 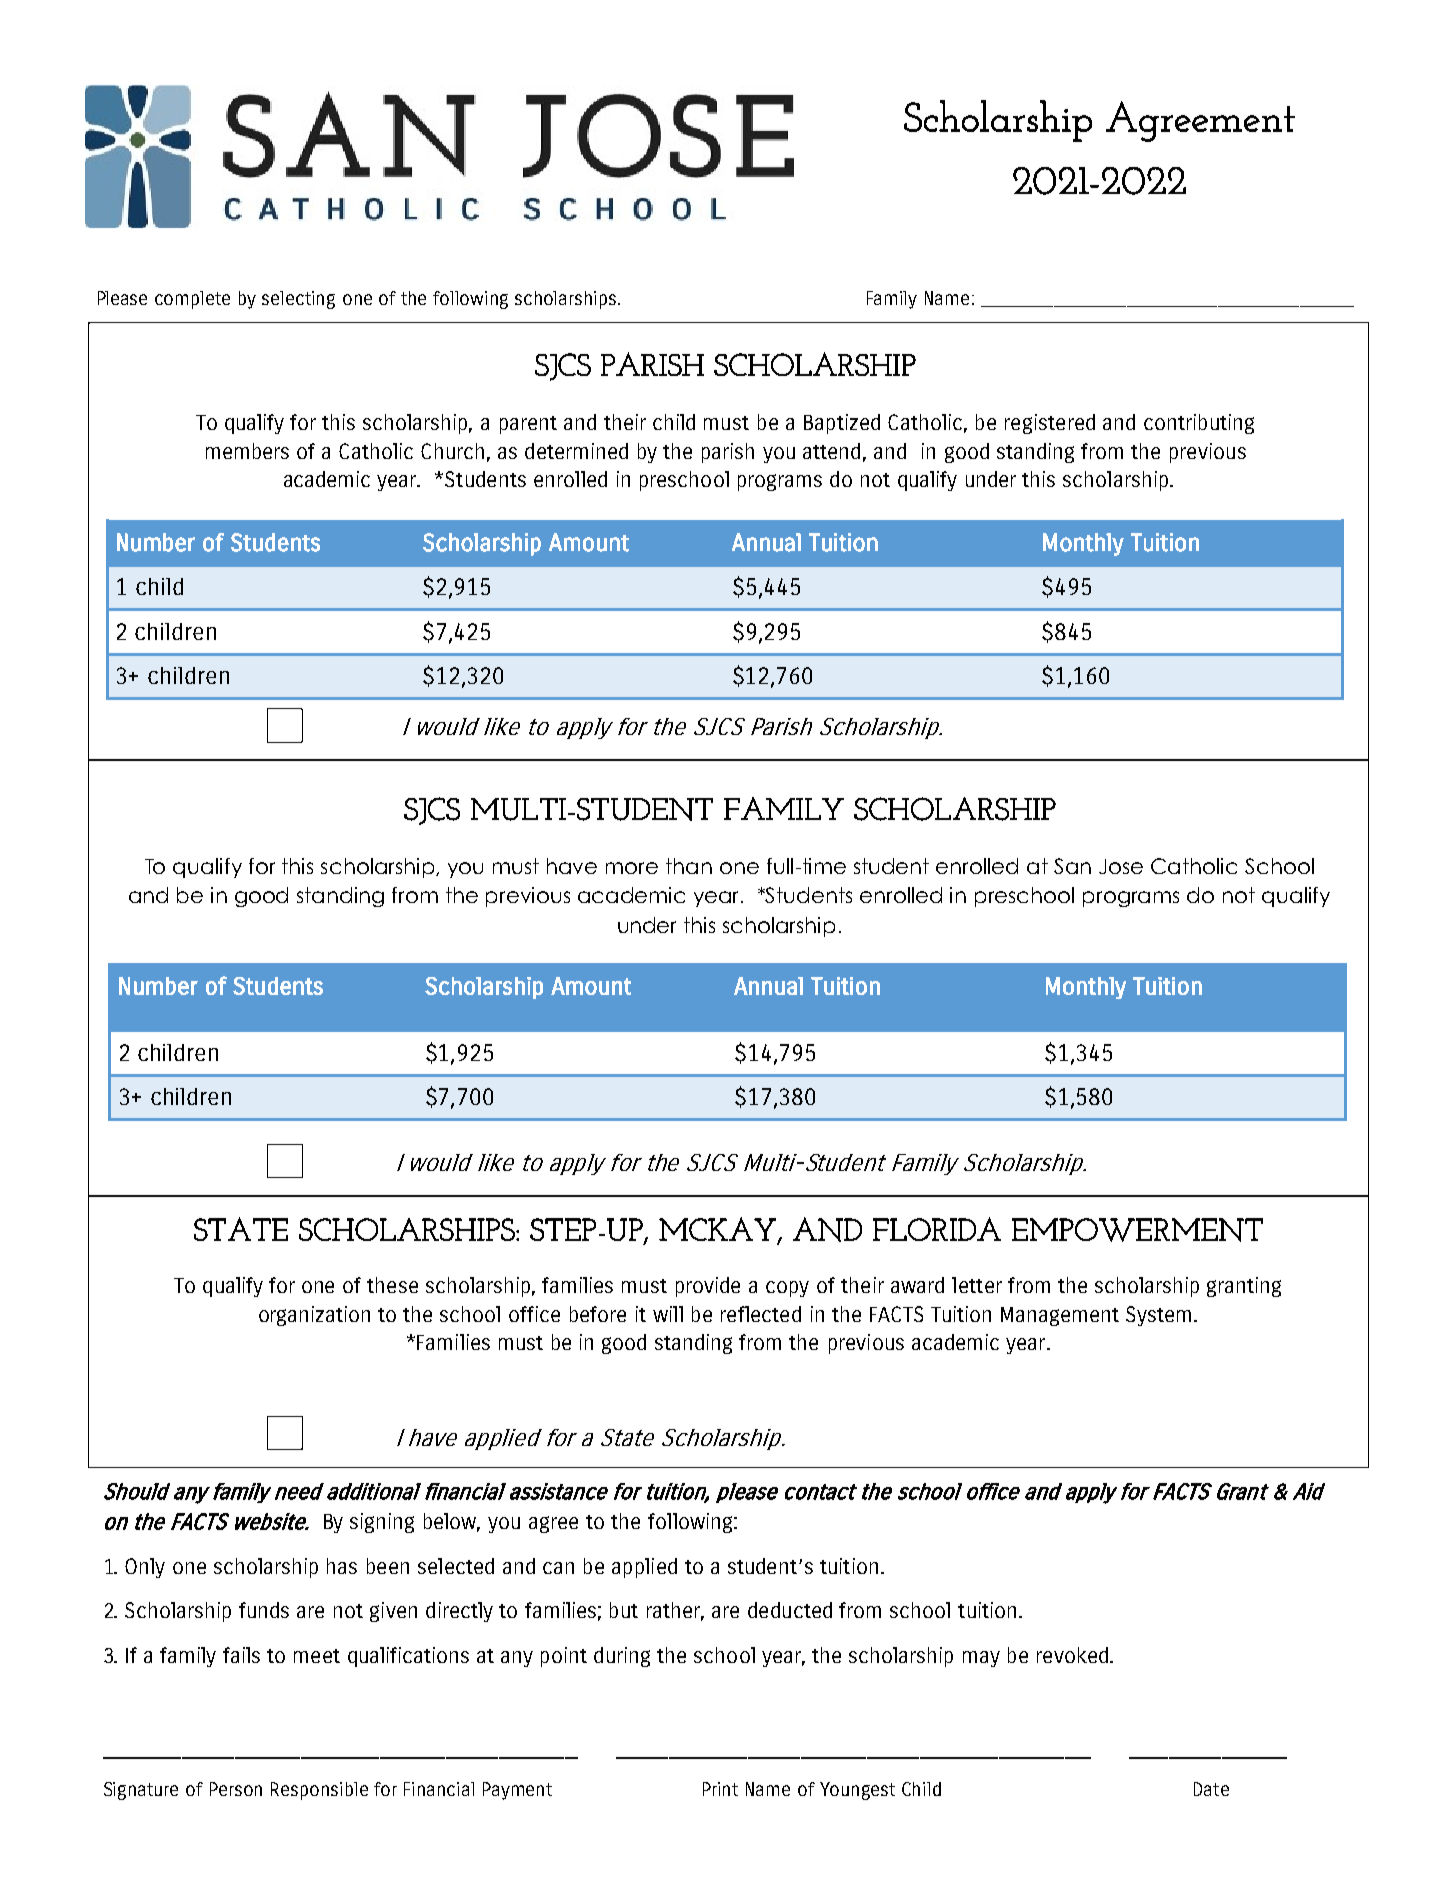 What do you see at coordinates (1050, 424) in the screenshot?
I see `registered` at bounding box center [1050, 424].
